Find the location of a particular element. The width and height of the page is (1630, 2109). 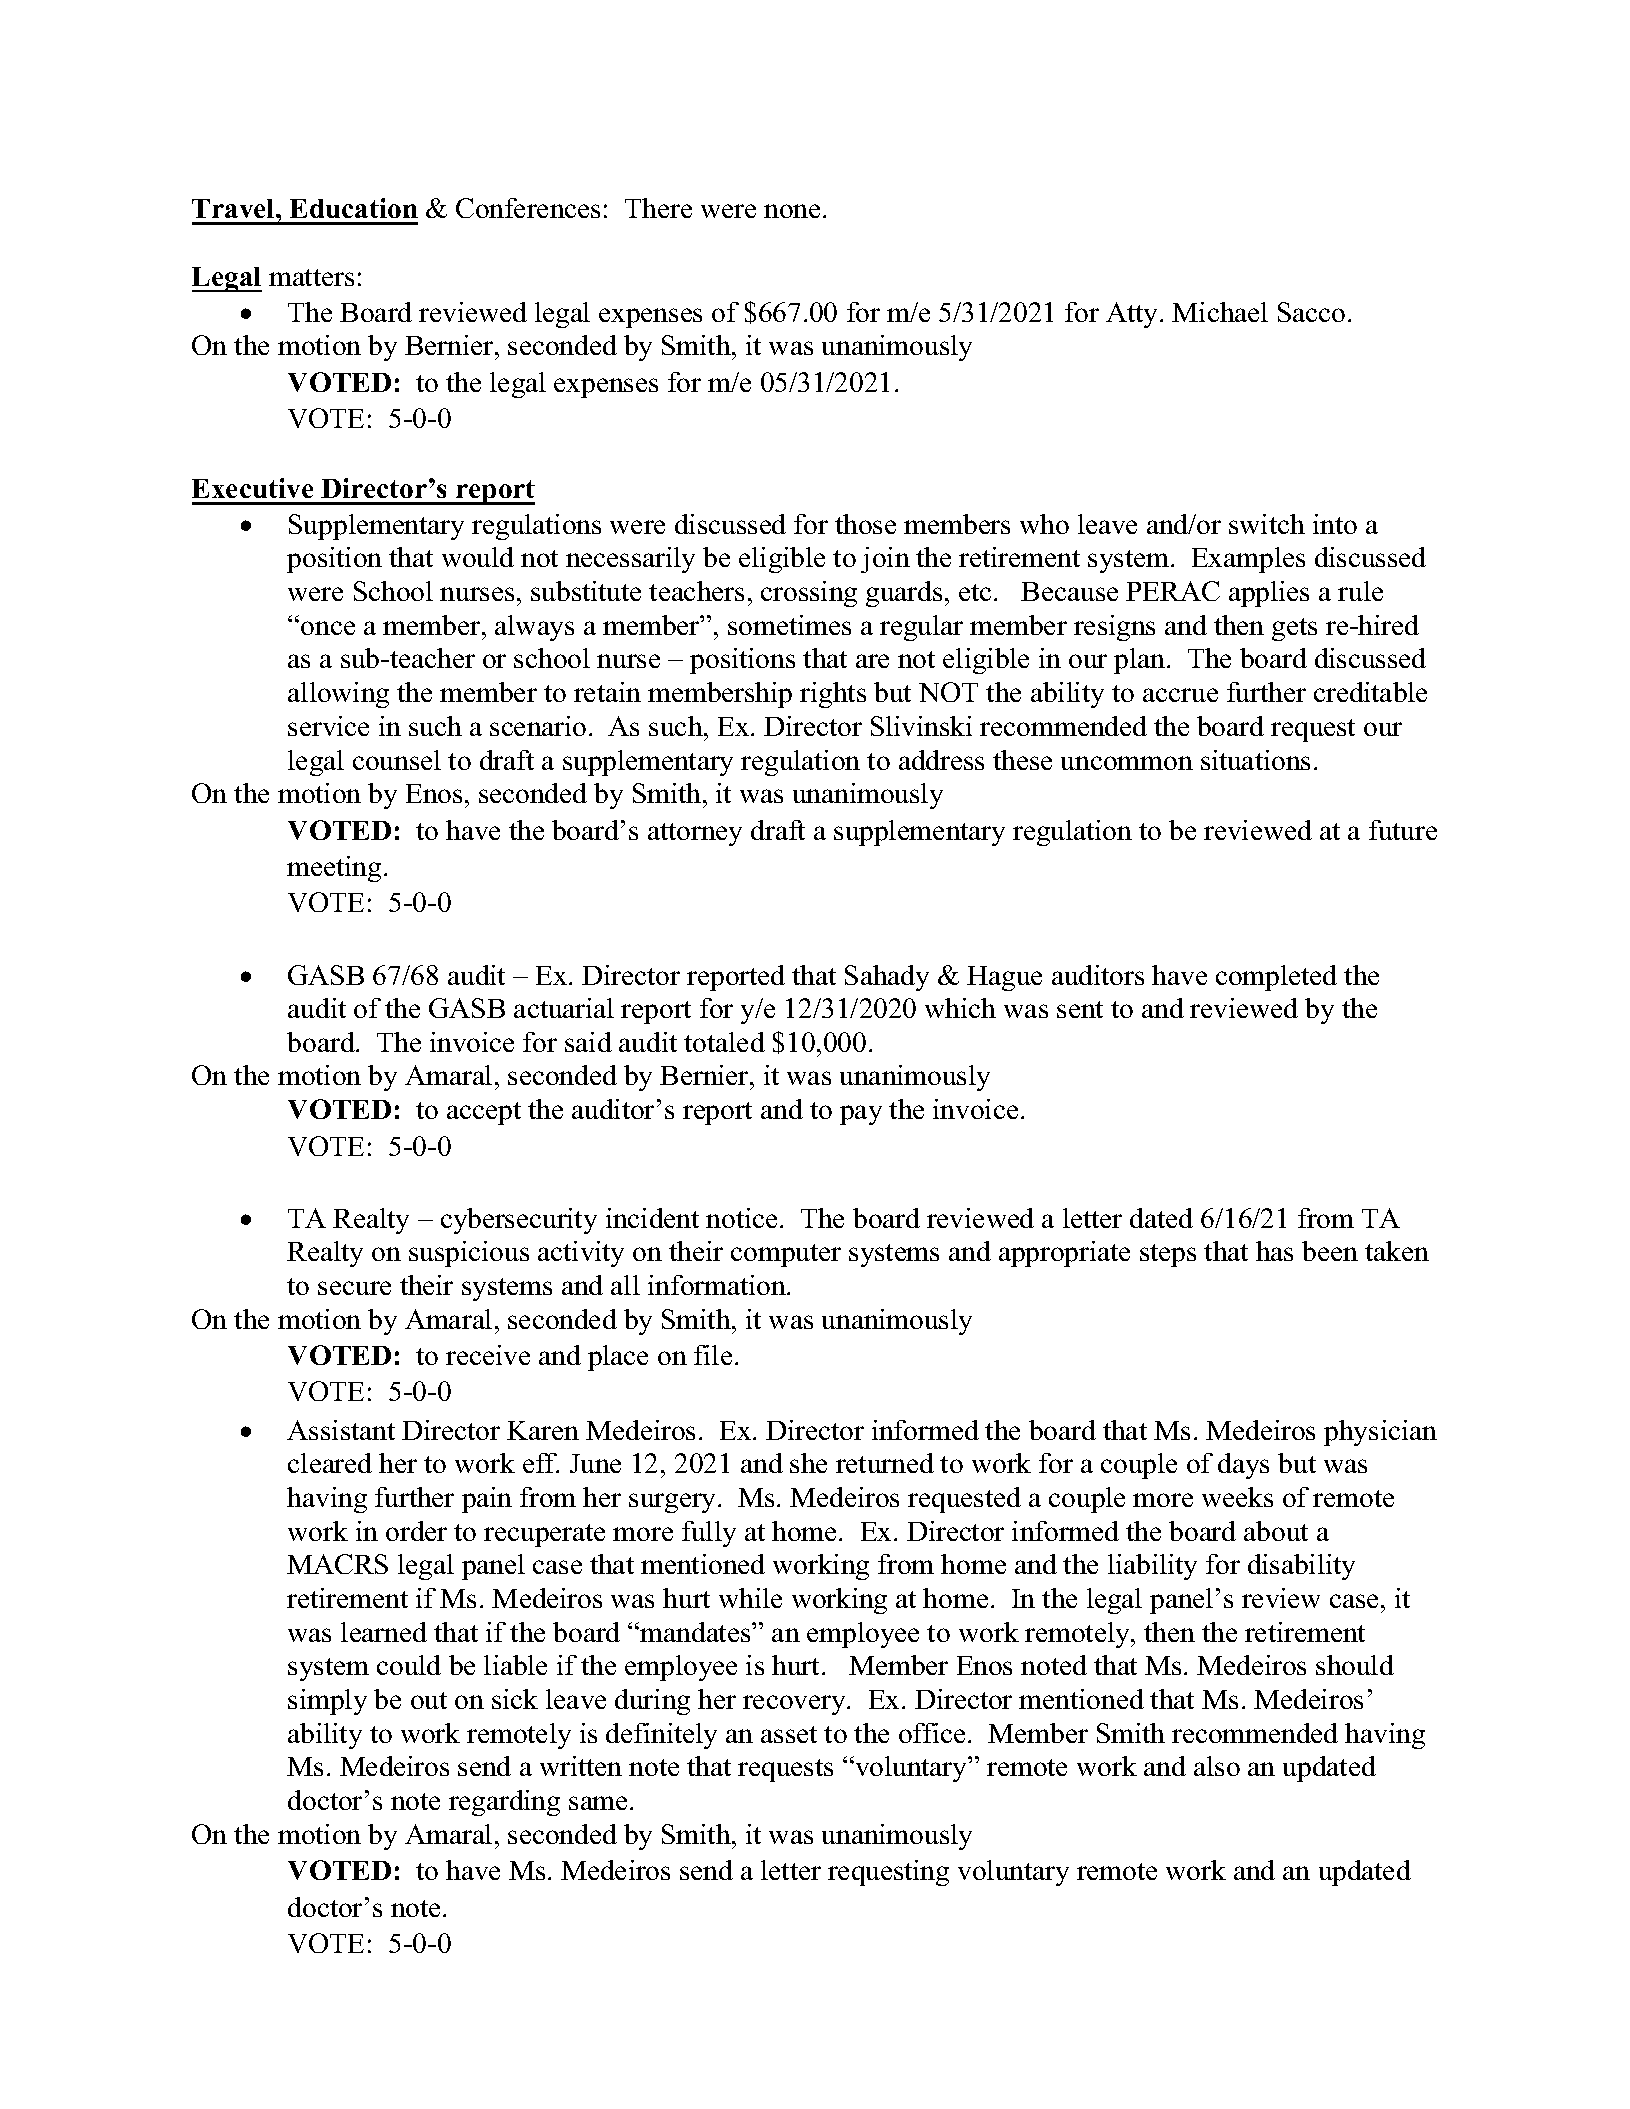

none is located at coordinates (792, 211).
